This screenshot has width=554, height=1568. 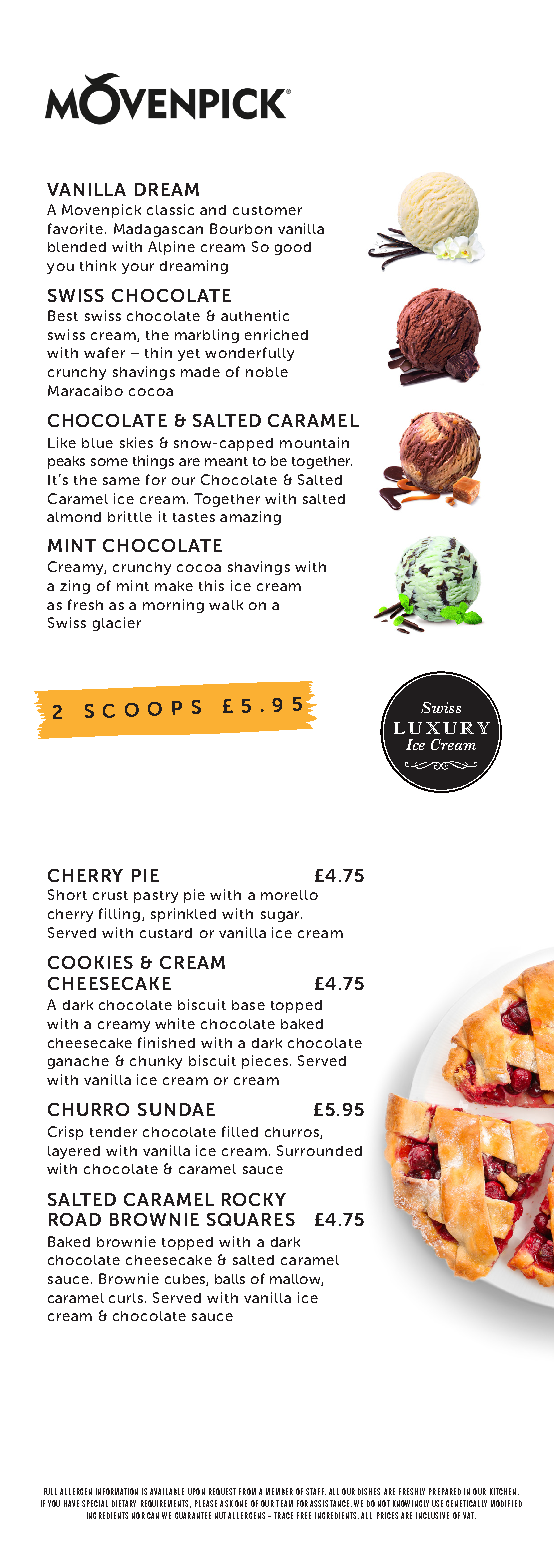 What do you see at coordinates (279, 1491) in the screenshot?
I see `MEMBER` at bounding box center [279, 1491].
